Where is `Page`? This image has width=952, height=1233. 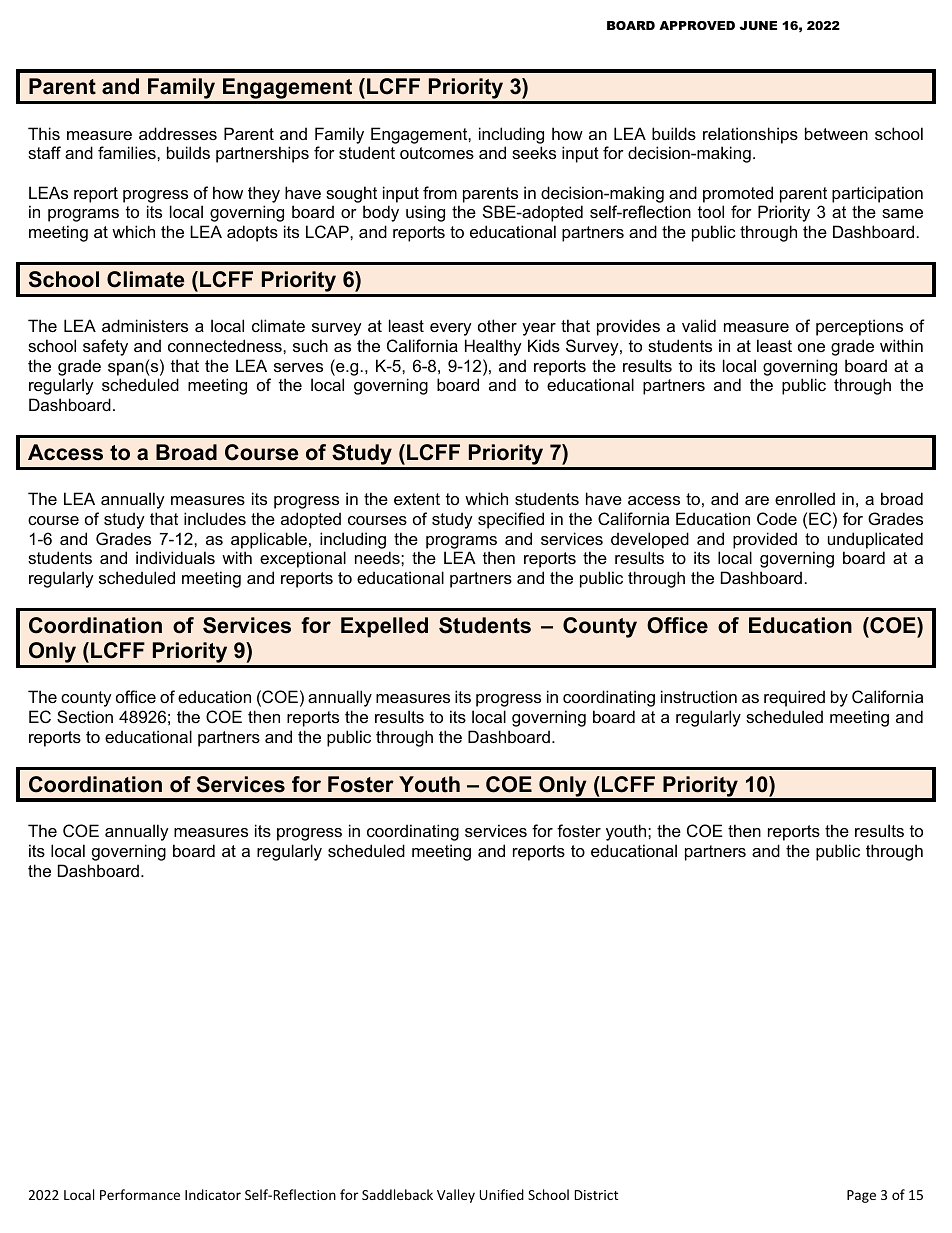
Page is located at coordinates (861, 1196).
